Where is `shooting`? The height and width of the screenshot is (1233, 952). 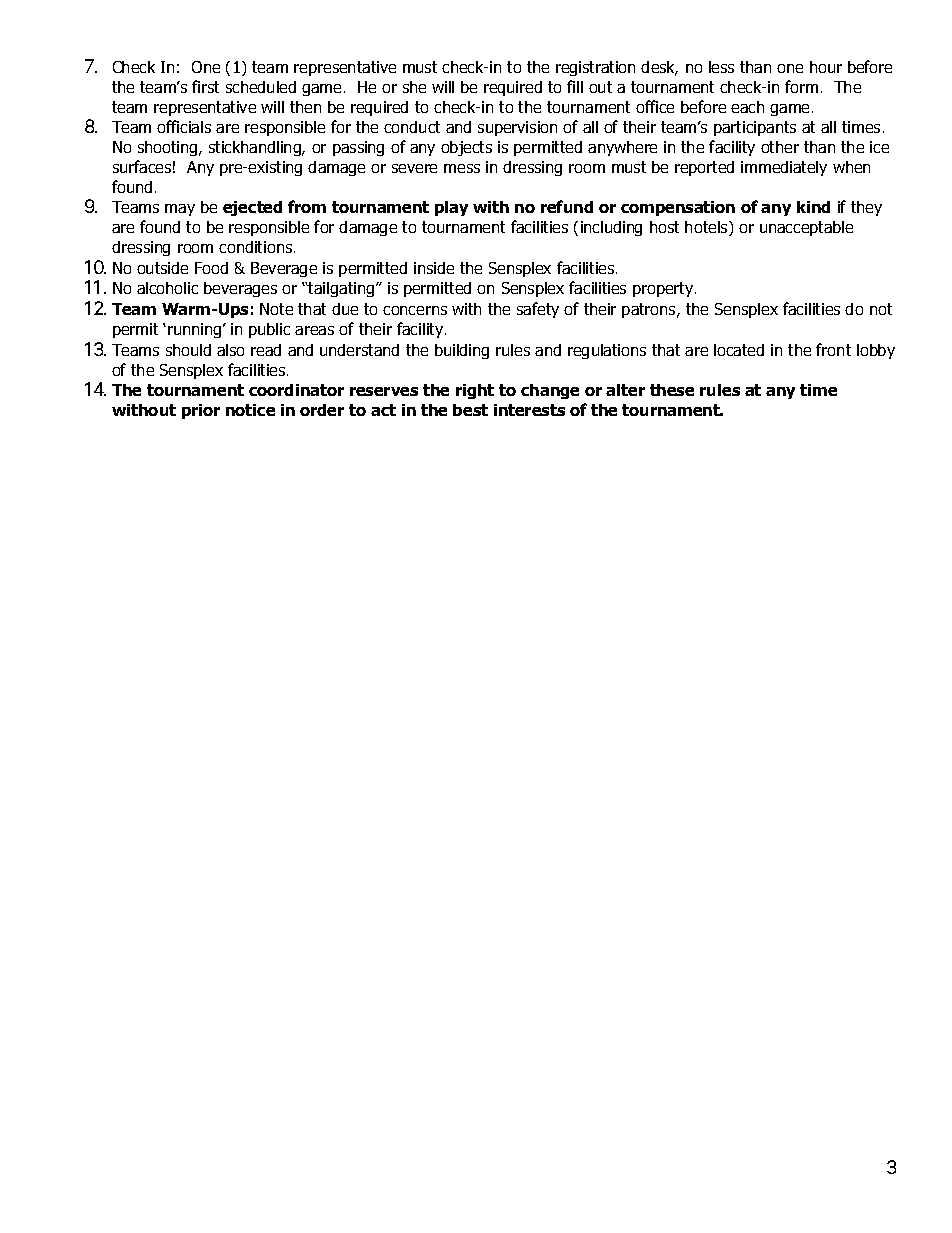 shooting is located at coordinates (169, 148).
